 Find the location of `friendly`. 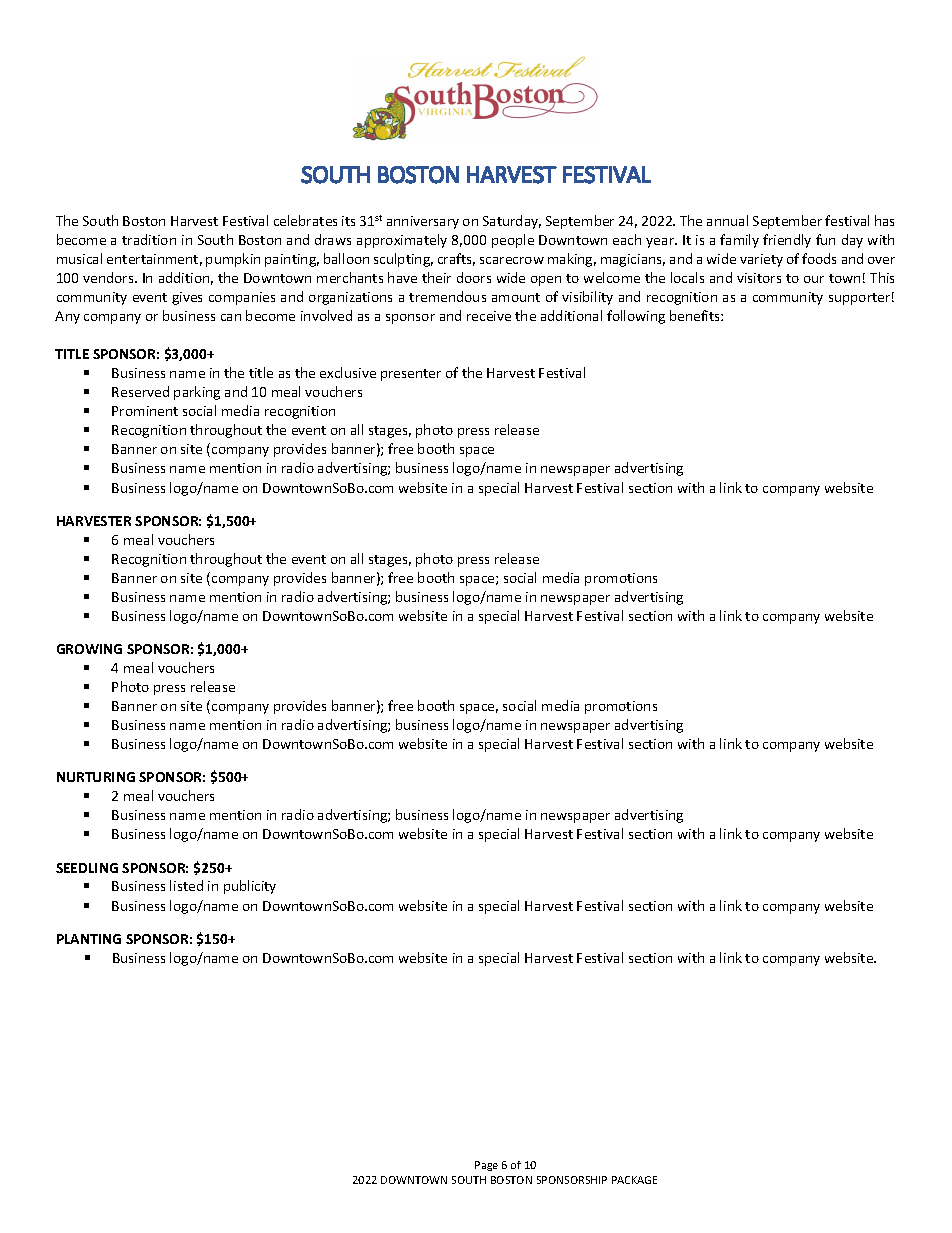

friendly is located at coordinates (787, 241).
